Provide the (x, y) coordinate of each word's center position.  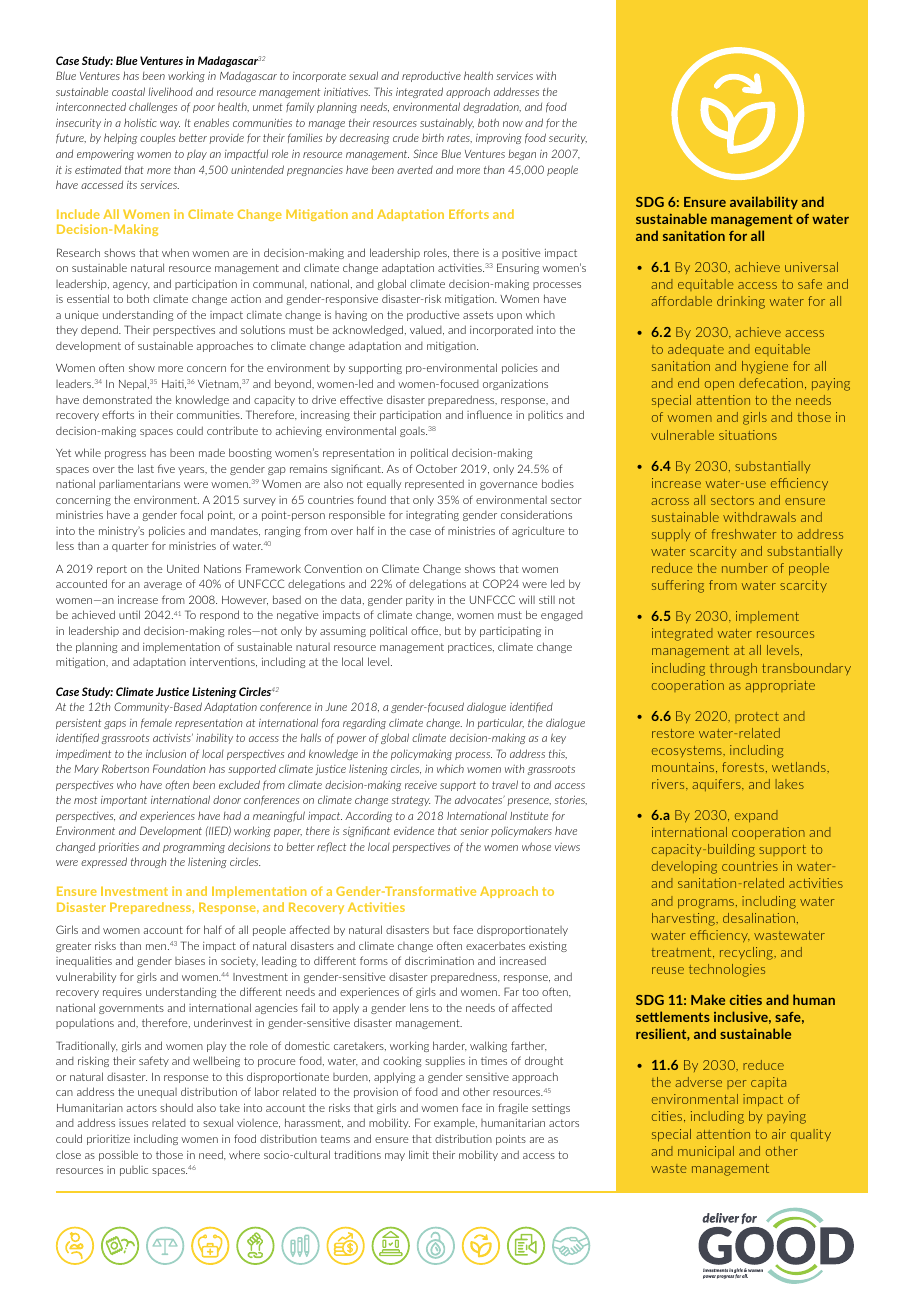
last (146, 468)
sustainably (447, 123)
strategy (411, 801)
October (436, 468)
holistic (140, 122)
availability (764, 202)
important (124, 801)
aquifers (717, 785)
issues (133, 1123)
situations (748, 435)
